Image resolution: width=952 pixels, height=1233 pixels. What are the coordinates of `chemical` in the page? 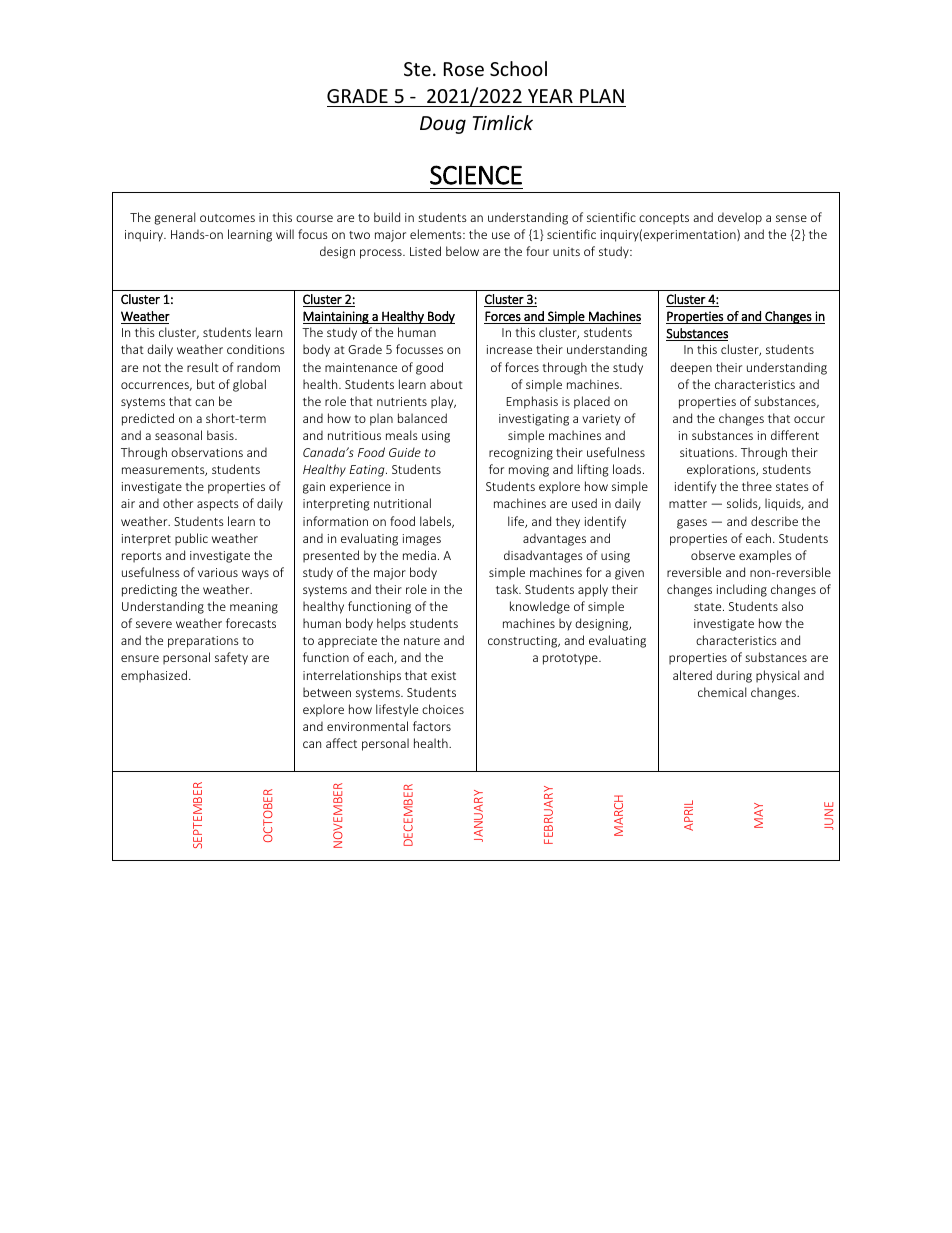 It's located at (722, 692).
